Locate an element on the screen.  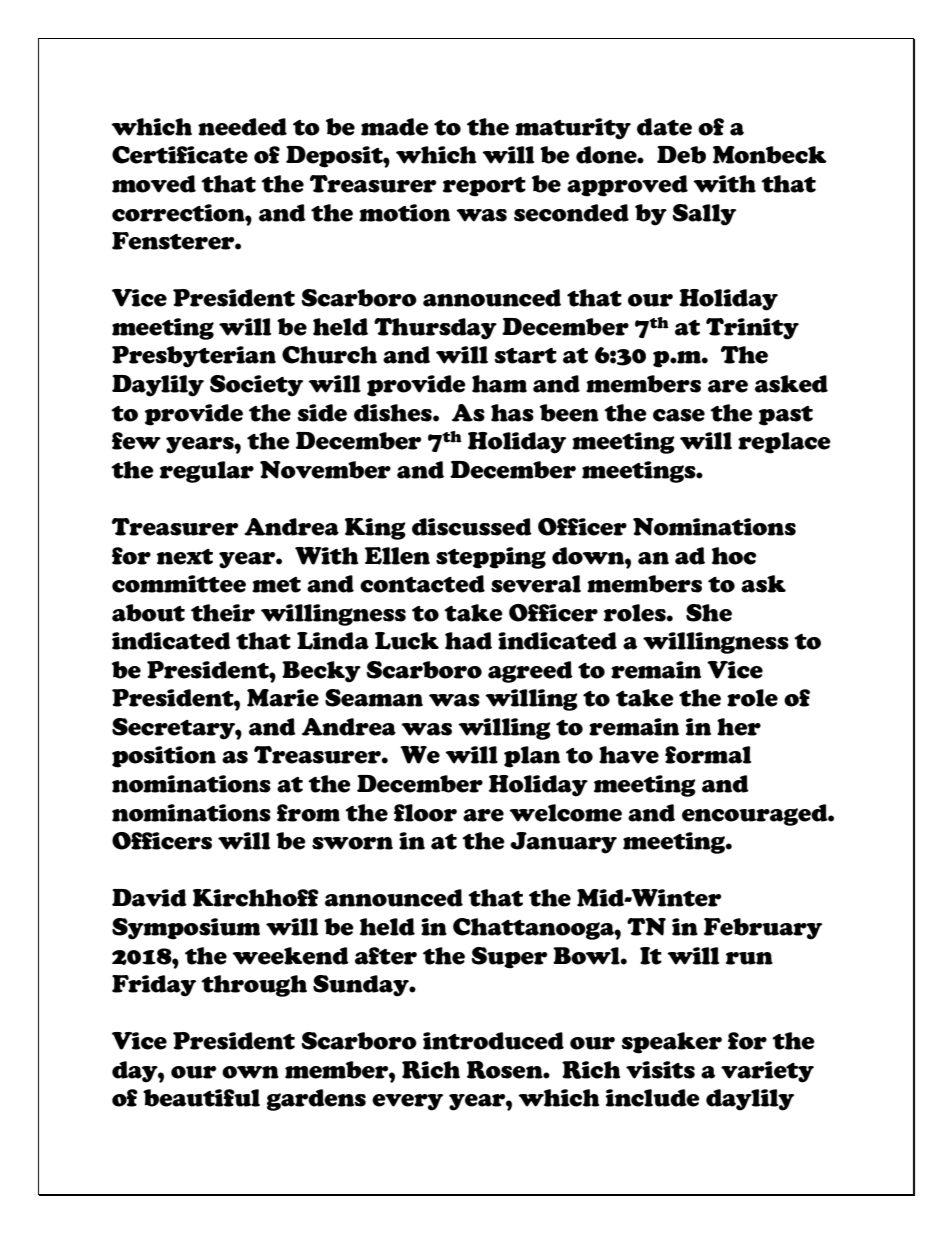
Certificate is located at coordinates (180, 155).
